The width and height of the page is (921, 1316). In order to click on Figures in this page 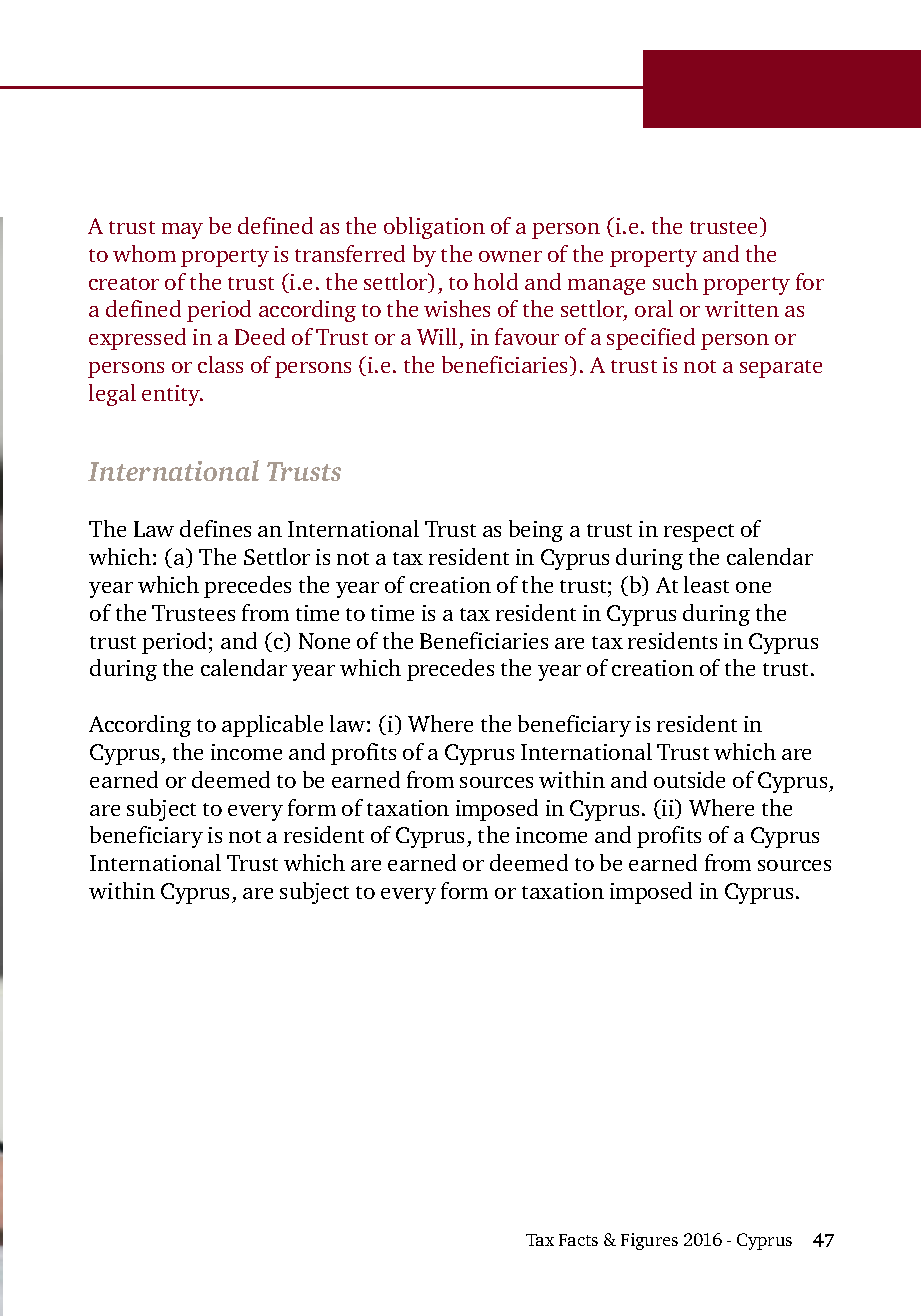, I will do `click(649, 1241)`.
